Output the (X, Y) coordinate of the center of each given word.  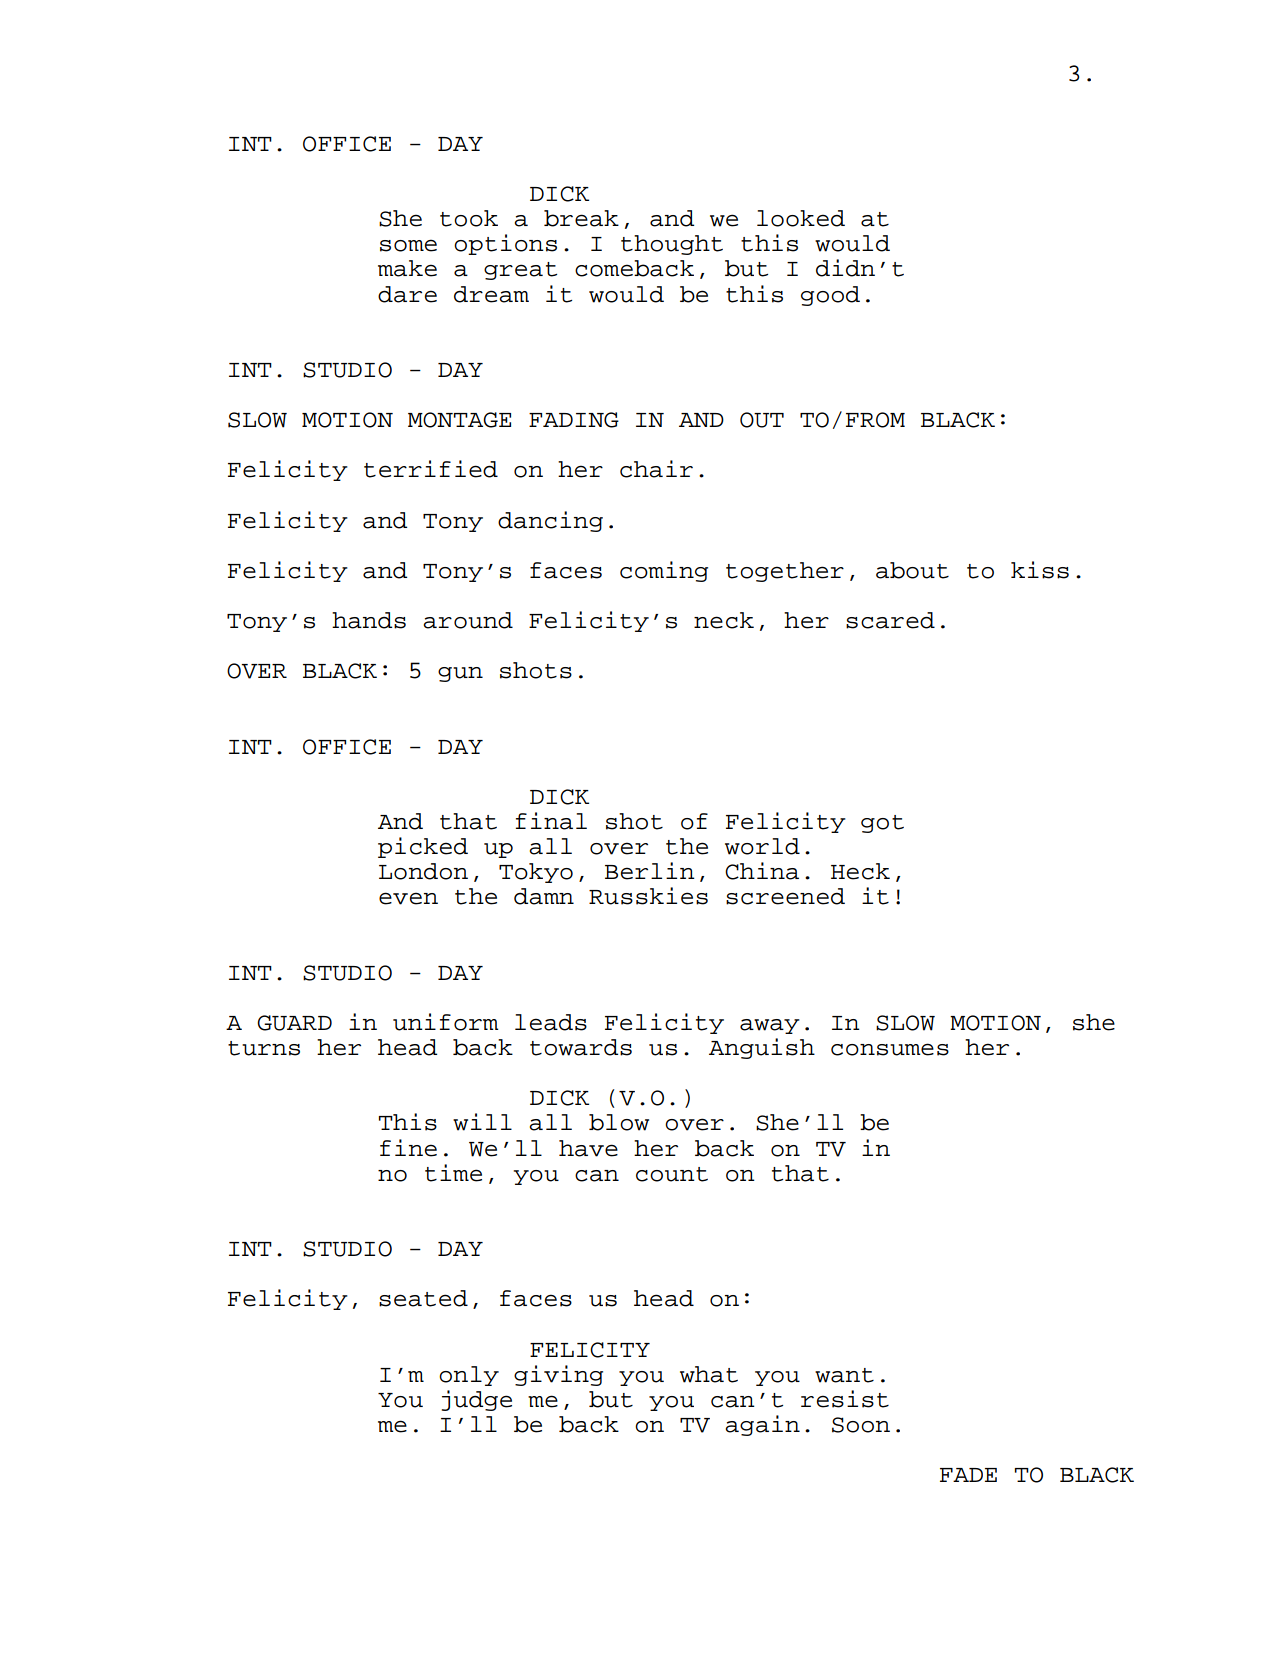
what (709, 1374)
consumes (890, 1049)
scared (890, 620)
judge (477, 1400)
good (830, 296)
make (407, 268)
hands (369, 620)
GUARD (294, 1023)
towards (581, 1047)
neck (724, 620)
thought (672, 245)
